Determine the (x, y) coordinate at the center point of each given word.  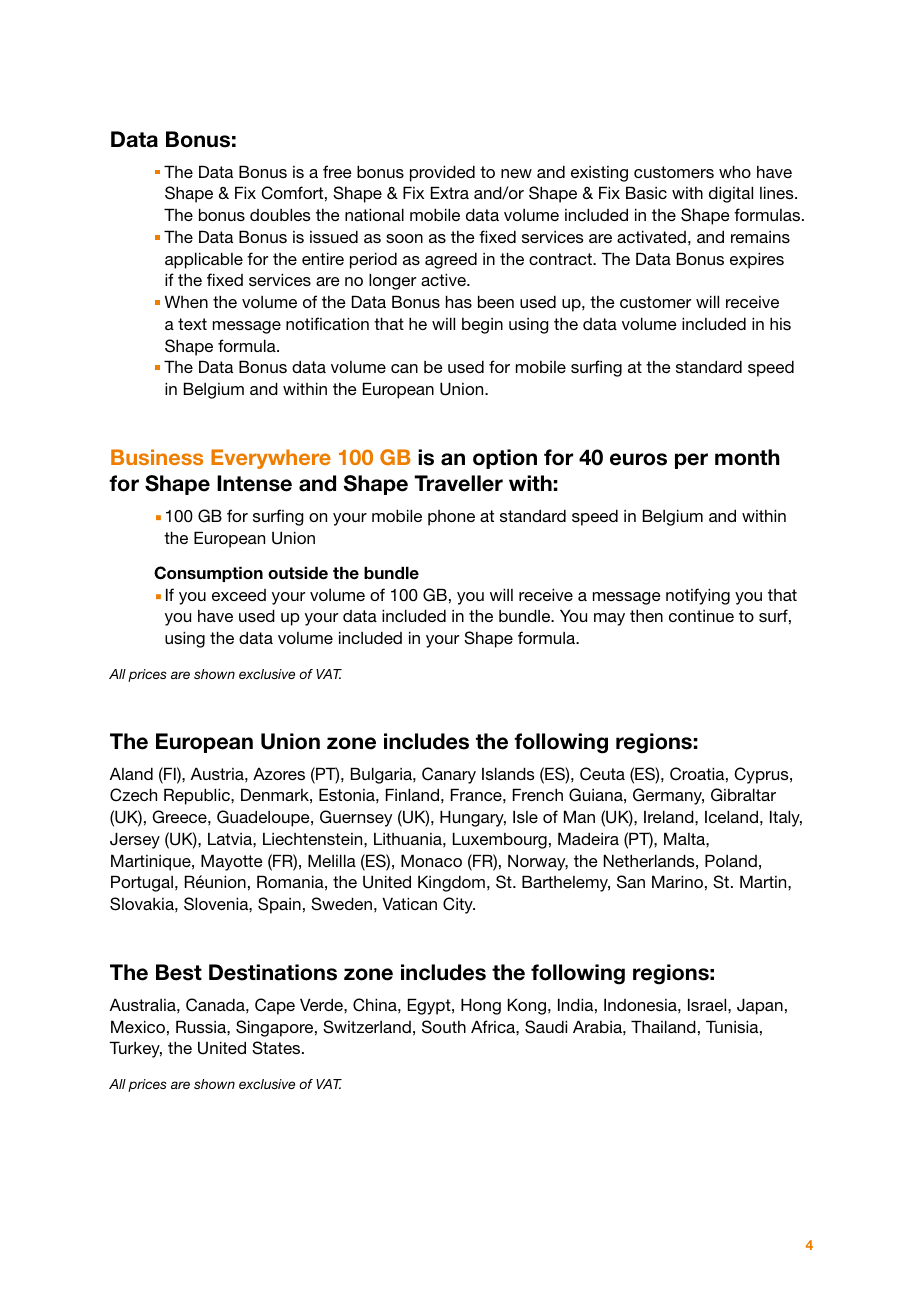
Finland (412, 794)
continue (701, 616)
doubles (280, 214)
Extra (450, 192)
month (747, 457)
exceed (239, 595)
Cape (275, 1006)
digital (731, 194)
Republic (198, 796)
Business (157, 457)
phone (451, 518)
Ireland (670, 816)
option (505, 459)
